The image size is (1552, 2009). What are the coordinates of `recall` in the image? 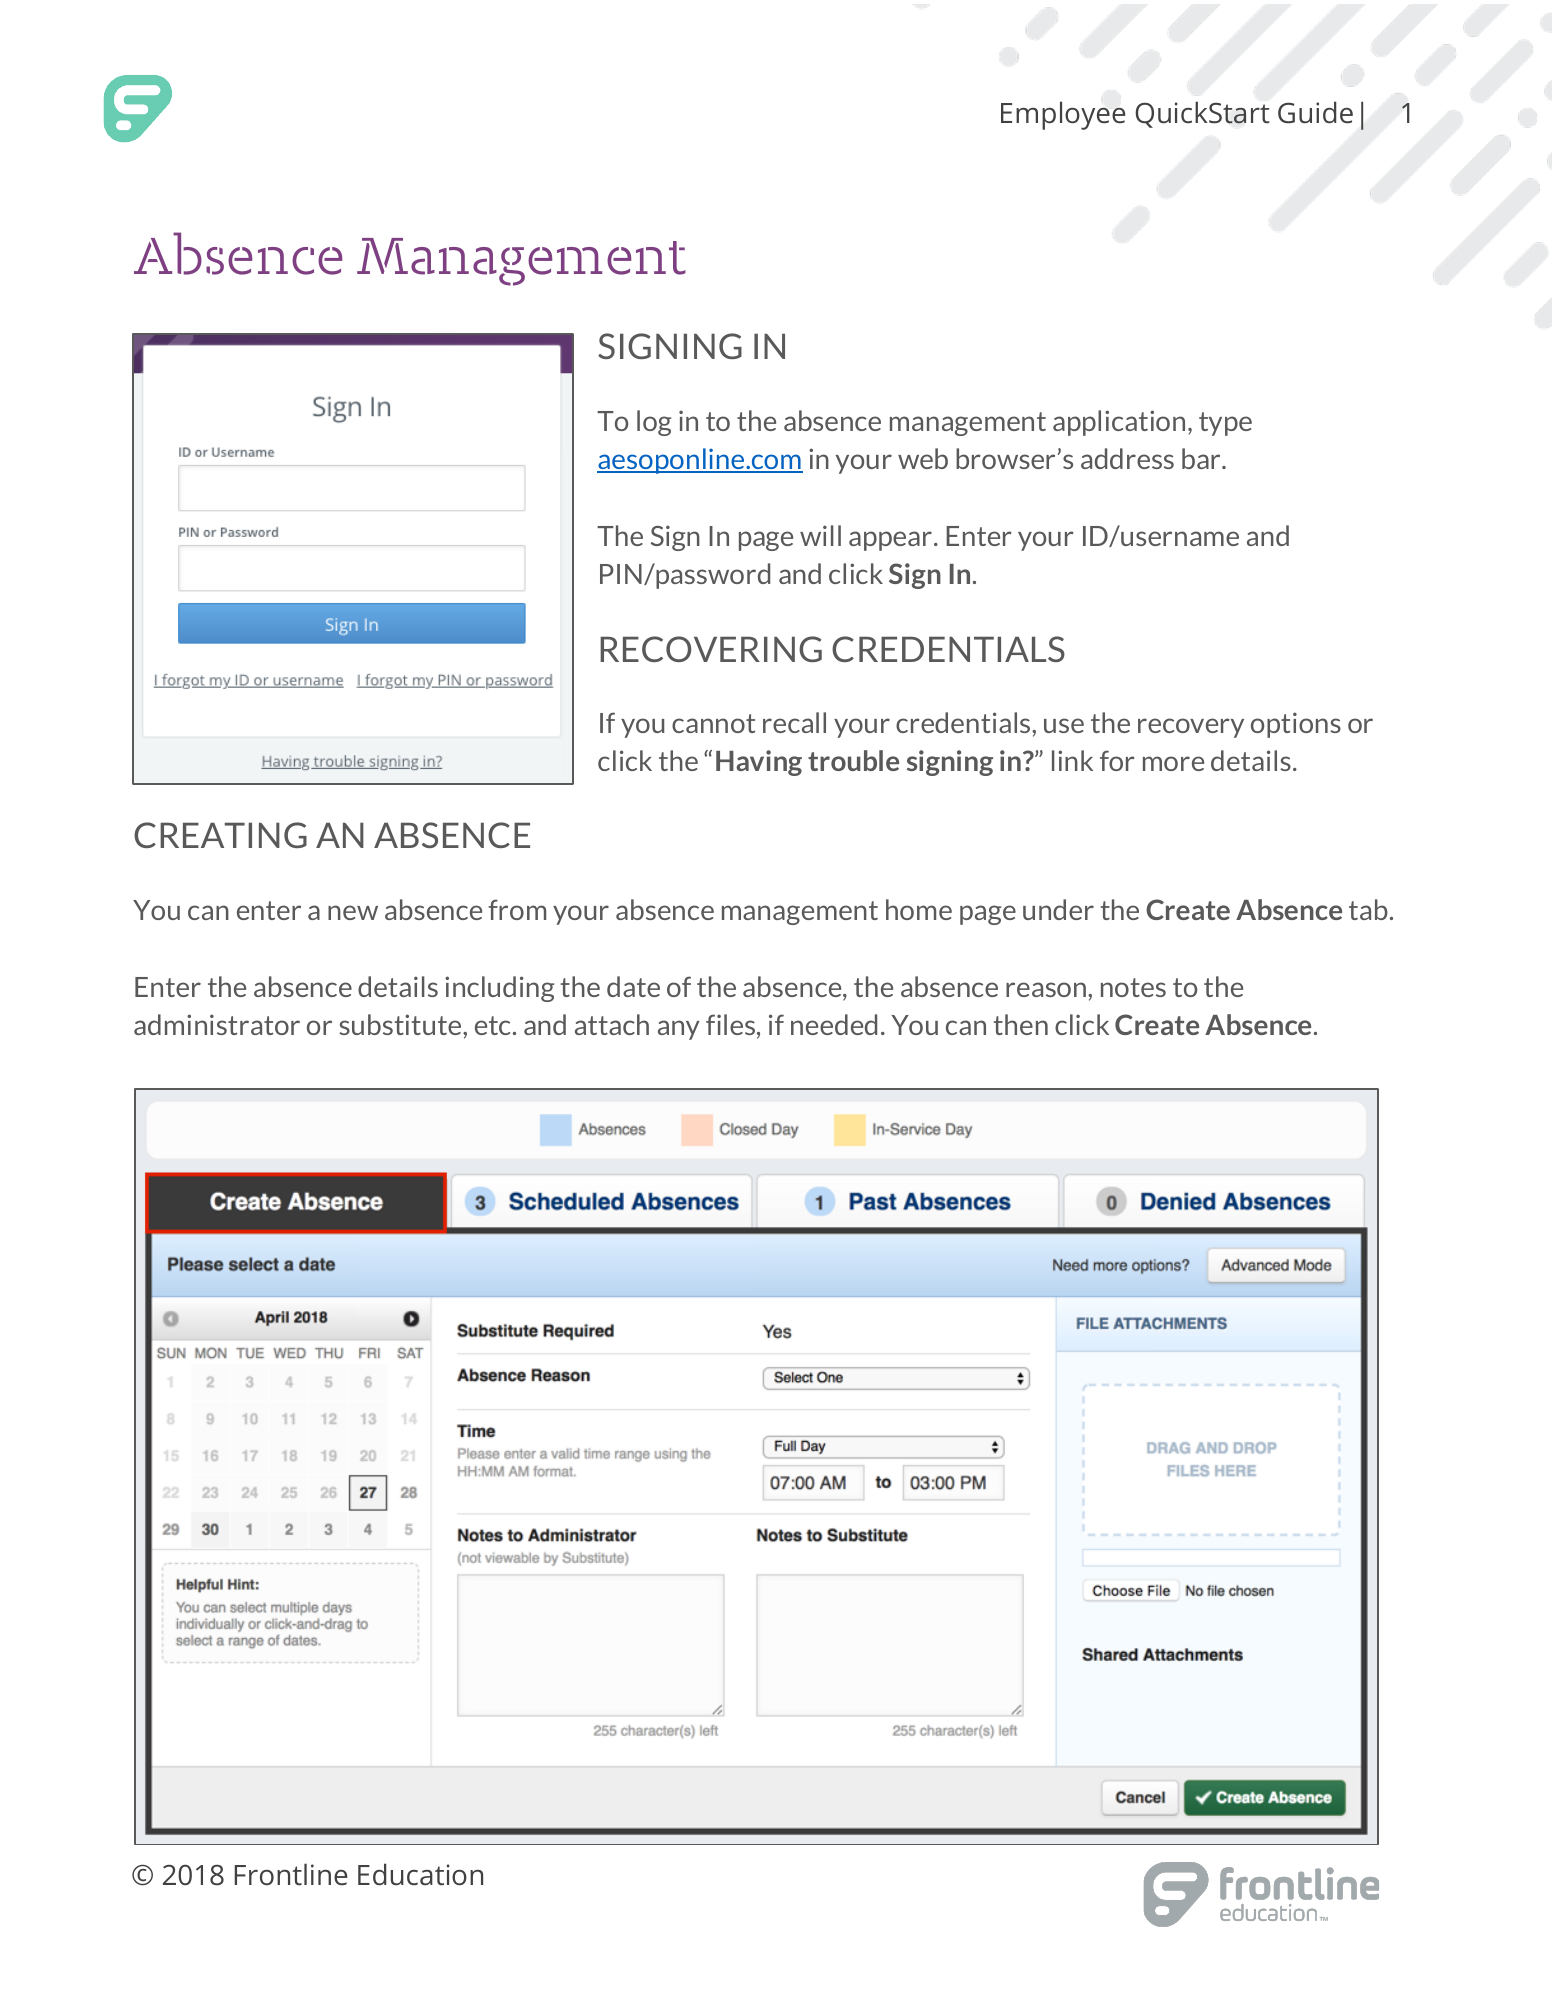 It's located at (794, 722).
